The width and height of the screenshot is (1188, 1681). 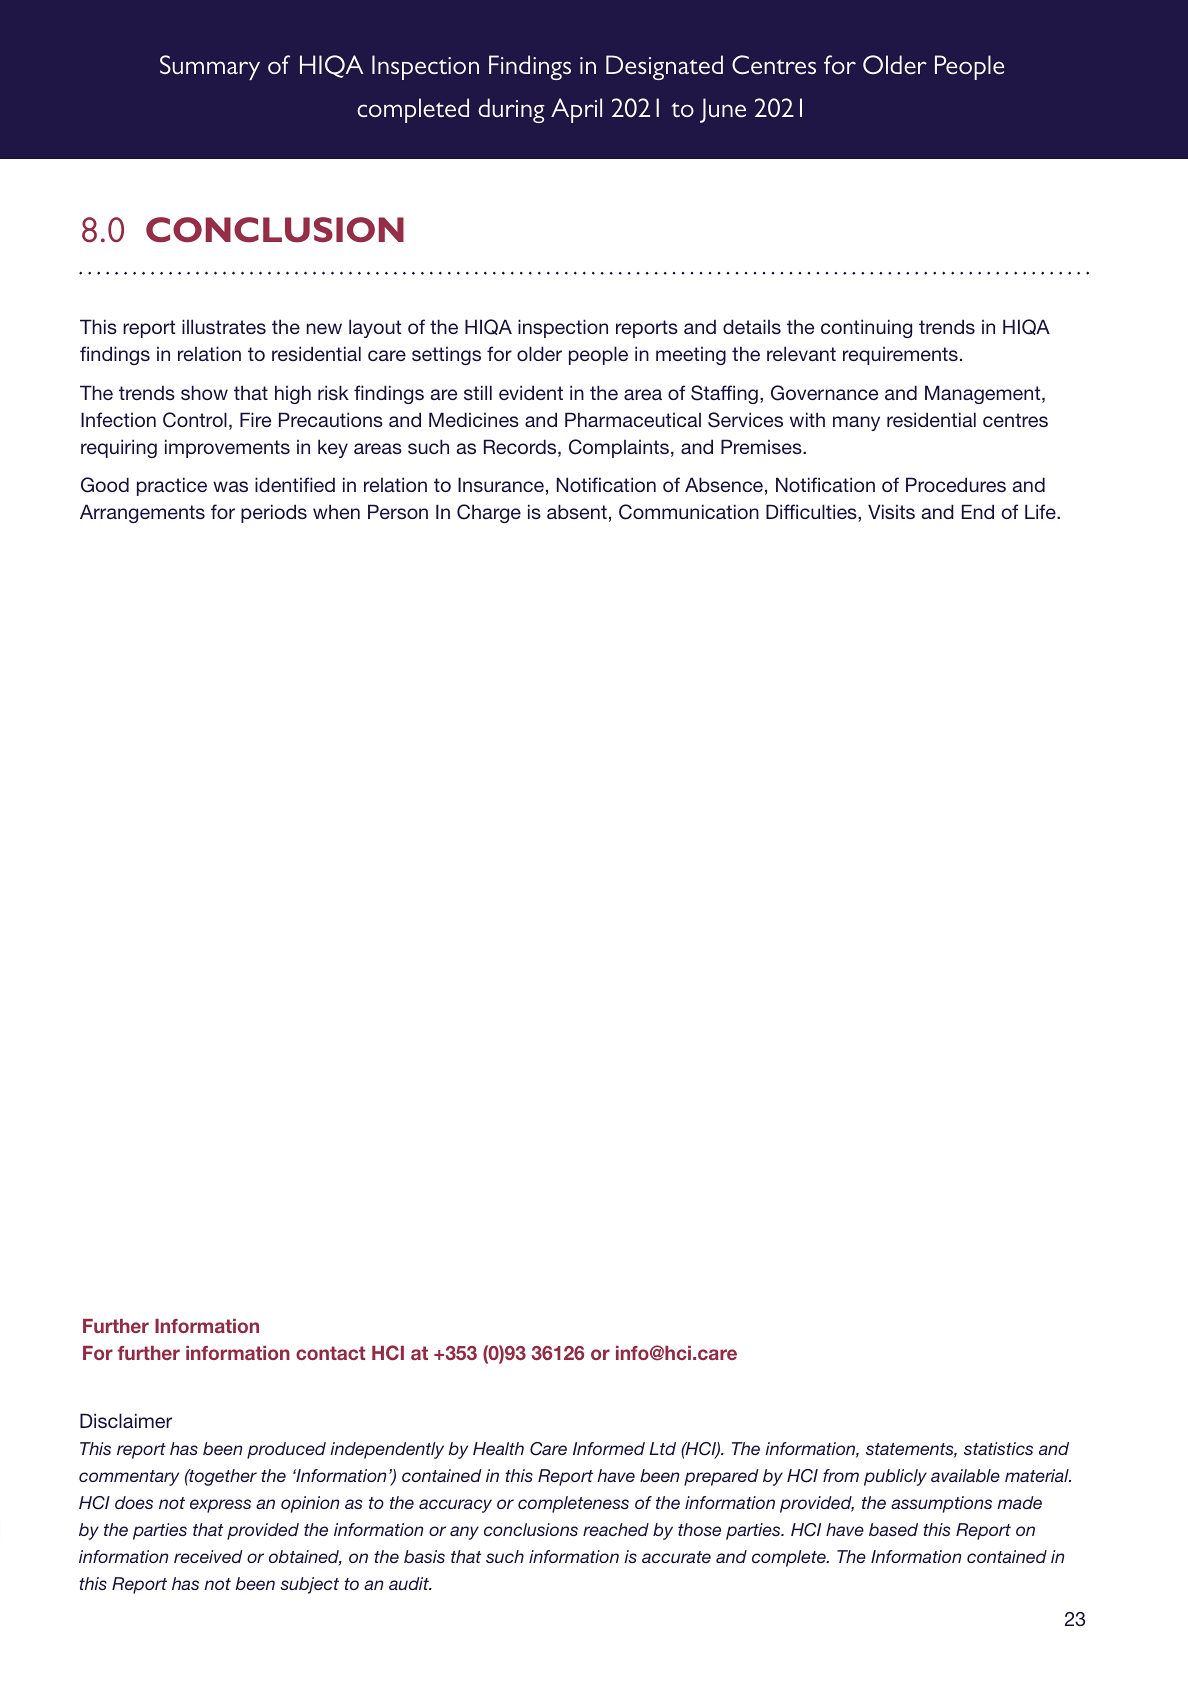 What do you see at coordinates (577, 511) in the screenshot?
I see `absent` at bounding box center [577, 511].
